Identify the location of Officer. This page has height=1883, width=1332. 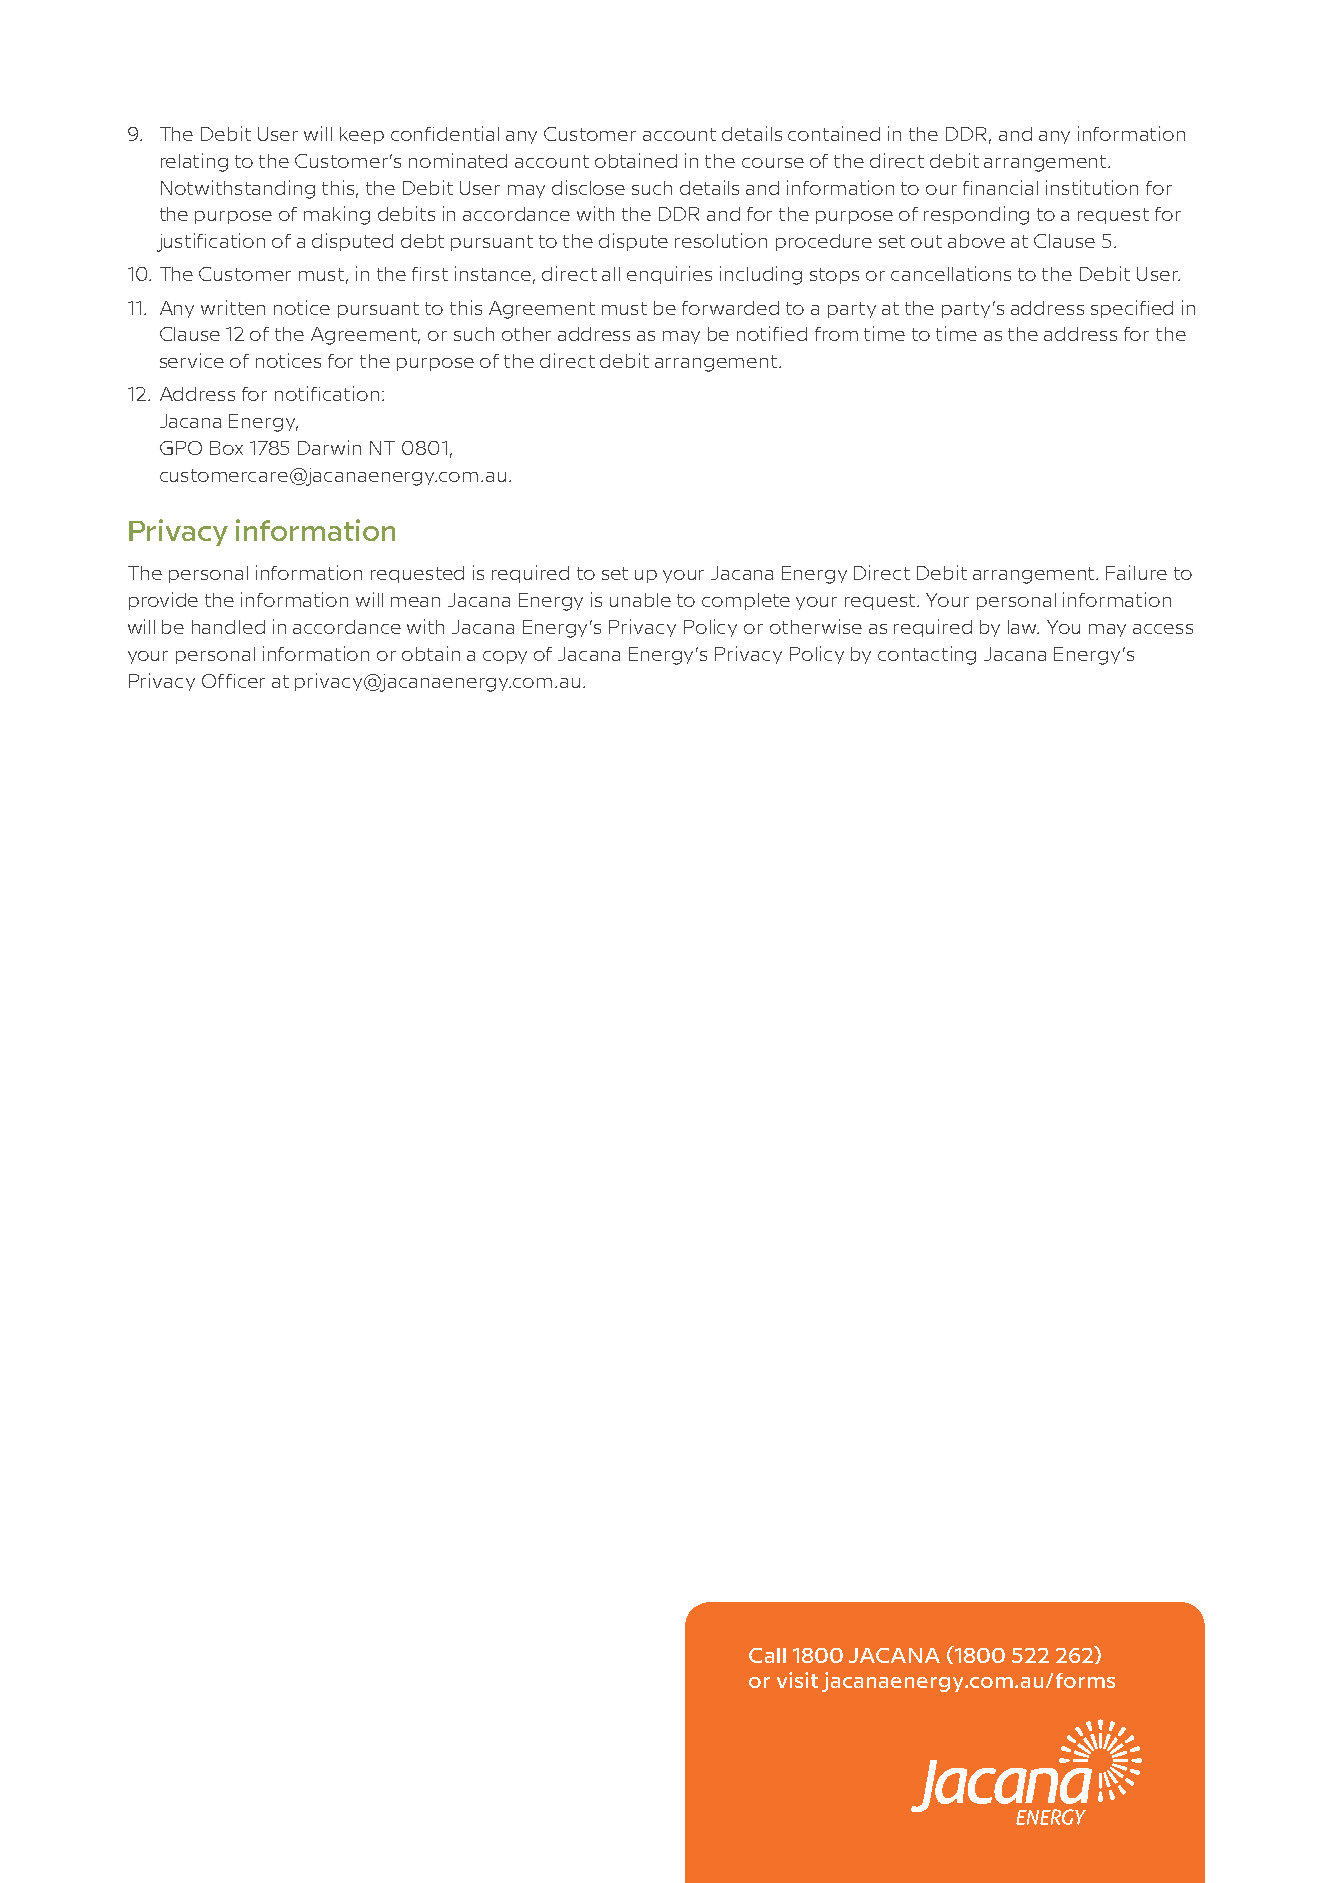
(233, 681).
